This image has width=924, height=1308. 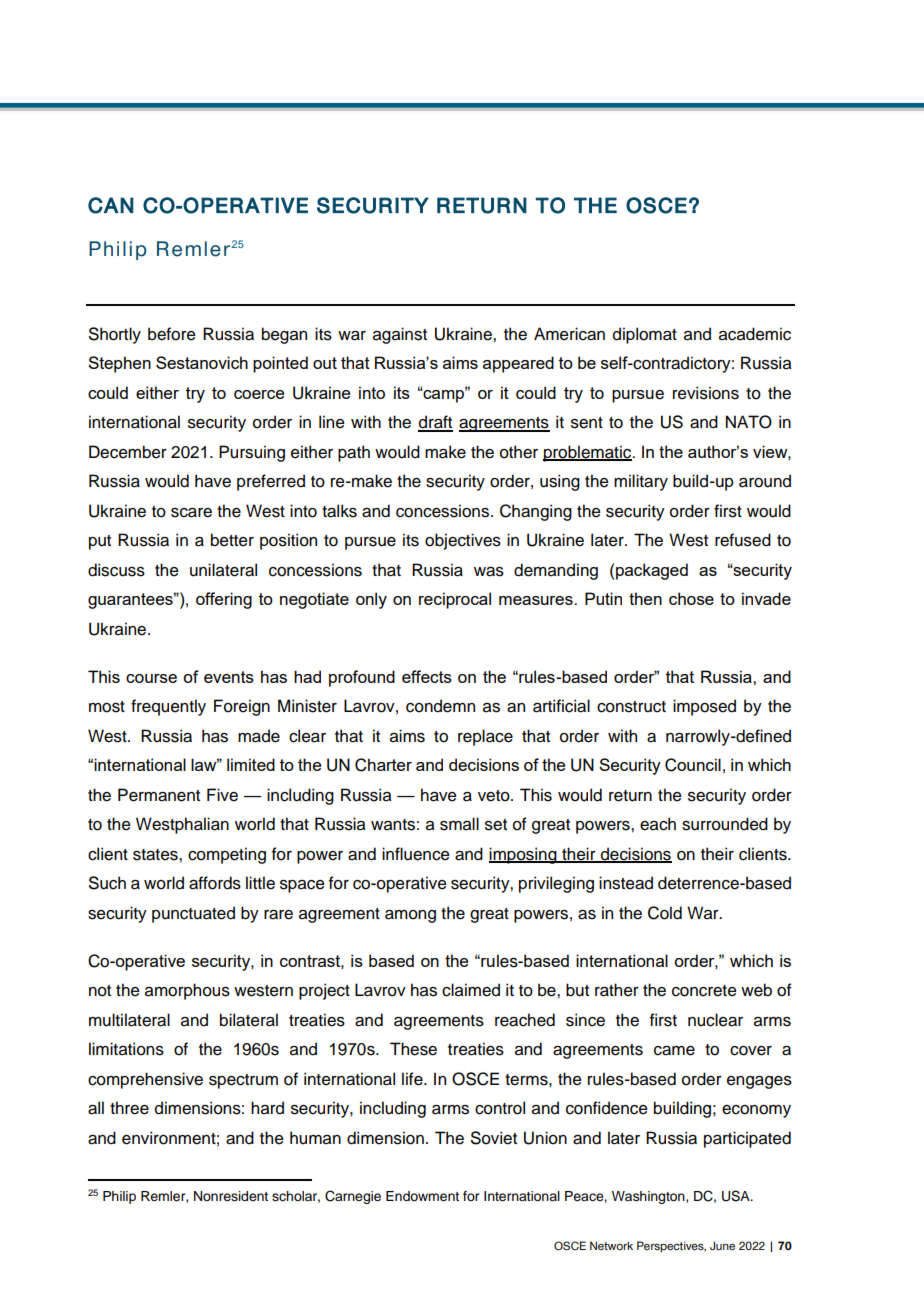 I want to click on punctuated, so click(x=193, y=914).
